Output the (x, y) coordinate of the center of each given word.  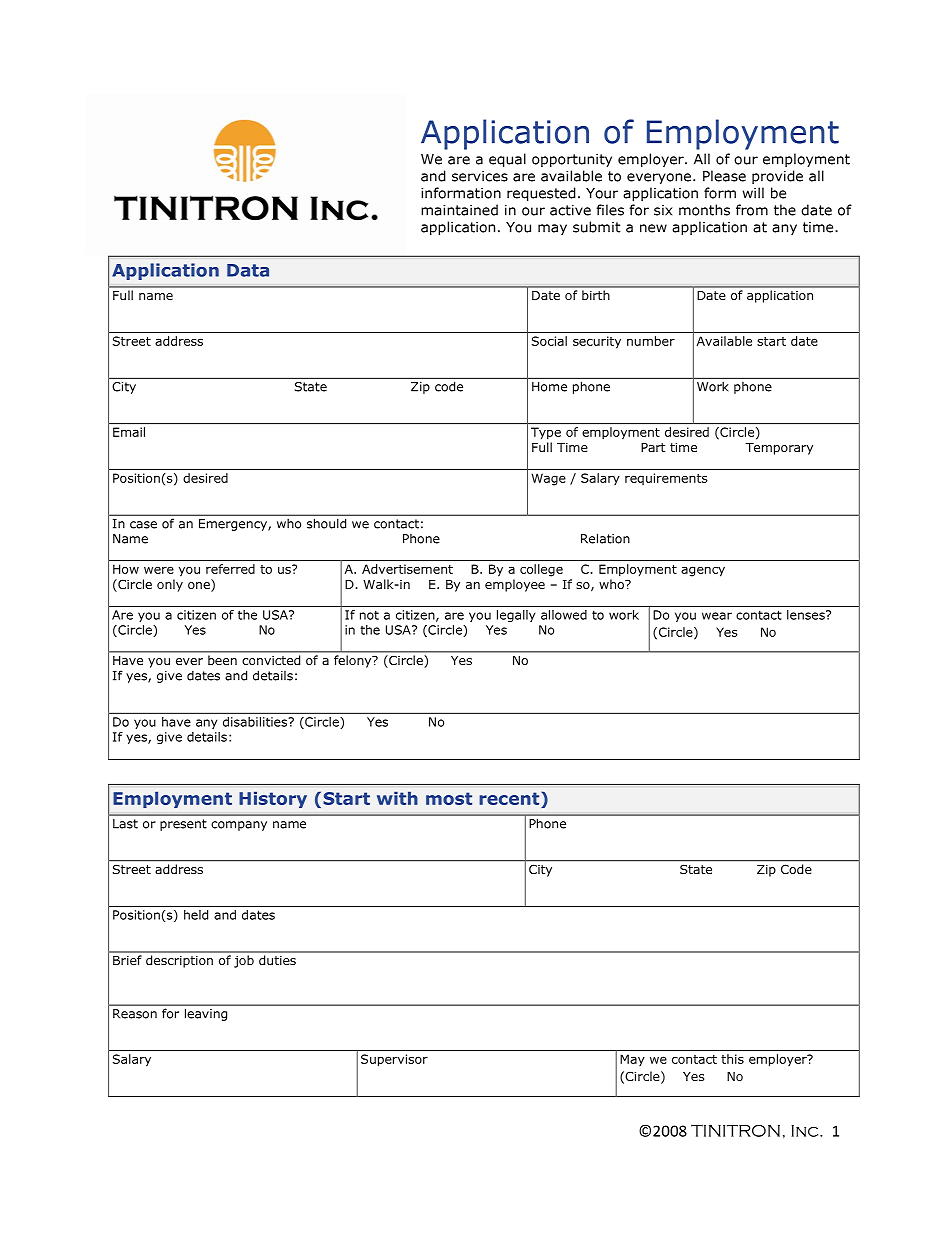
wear (717, 616)
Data (248, 270)
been (222, 660)
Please (724, 176)
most (449, 798)
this (732, 1059)
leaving (206, 1015)
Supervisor (394, 1060)
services (480, 176)
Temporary (779, 449)
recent (510, 798)
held (196, 915)
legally (516, 616)
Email (129, 432)
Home (549, 387)
